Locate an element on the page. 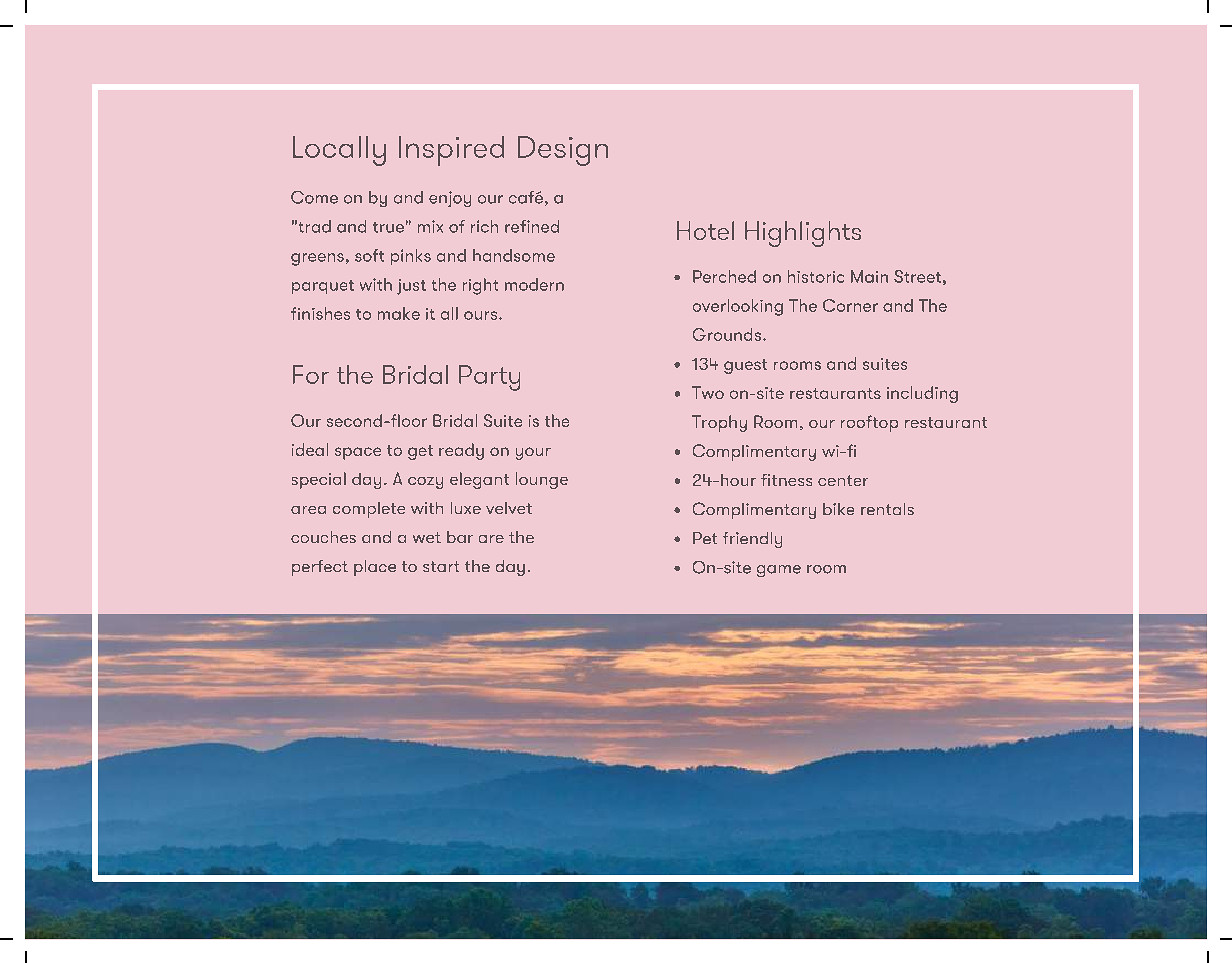  Pet is located at coordinates (705, 538).
